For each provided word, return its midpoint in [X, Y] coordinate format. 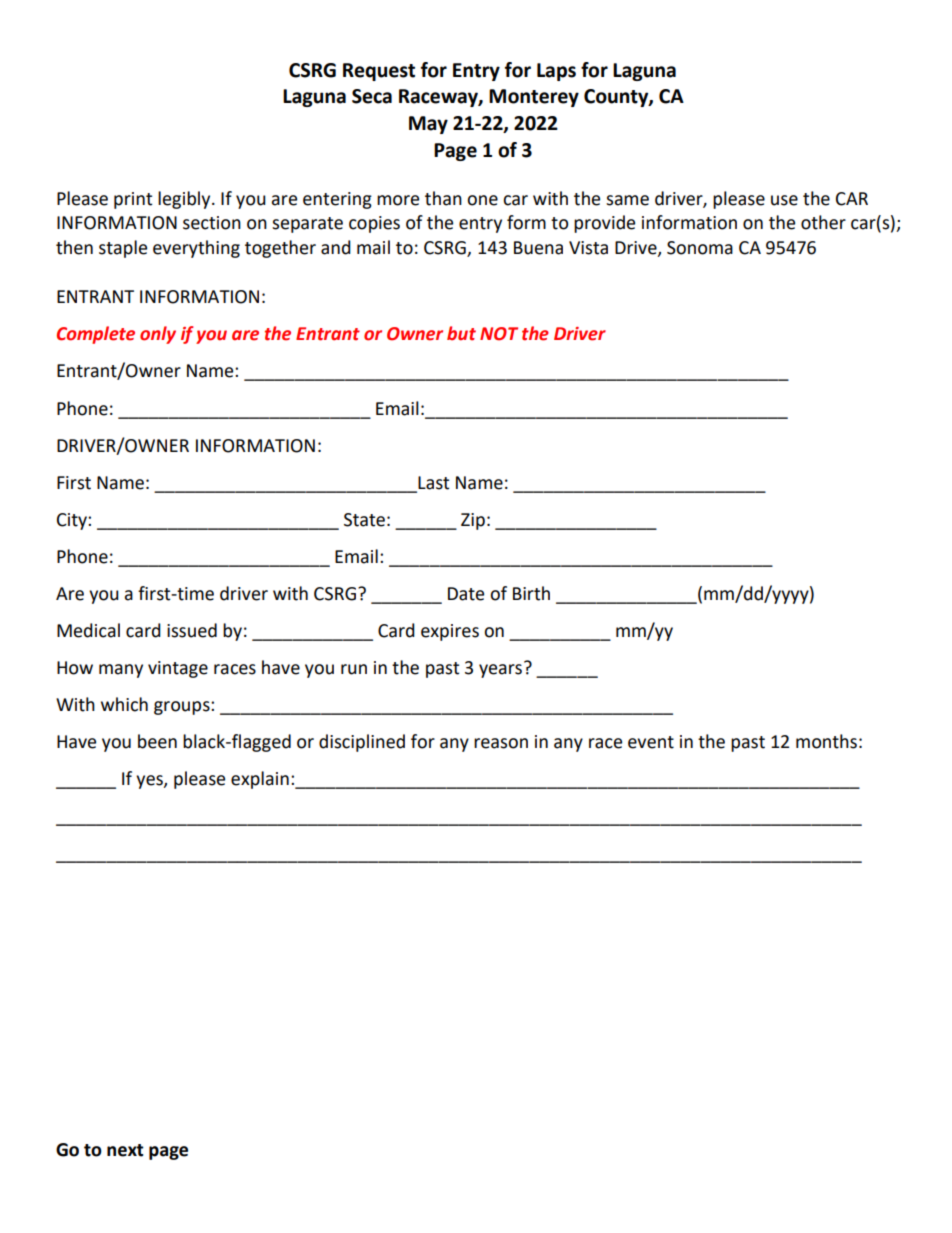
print [133, 200]
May [428, 125]
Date [466, 594]
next [125, 1150]
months [826, 741]
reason [501, 743]
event [651, 742]
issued [192, 630]
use [784, 200]
